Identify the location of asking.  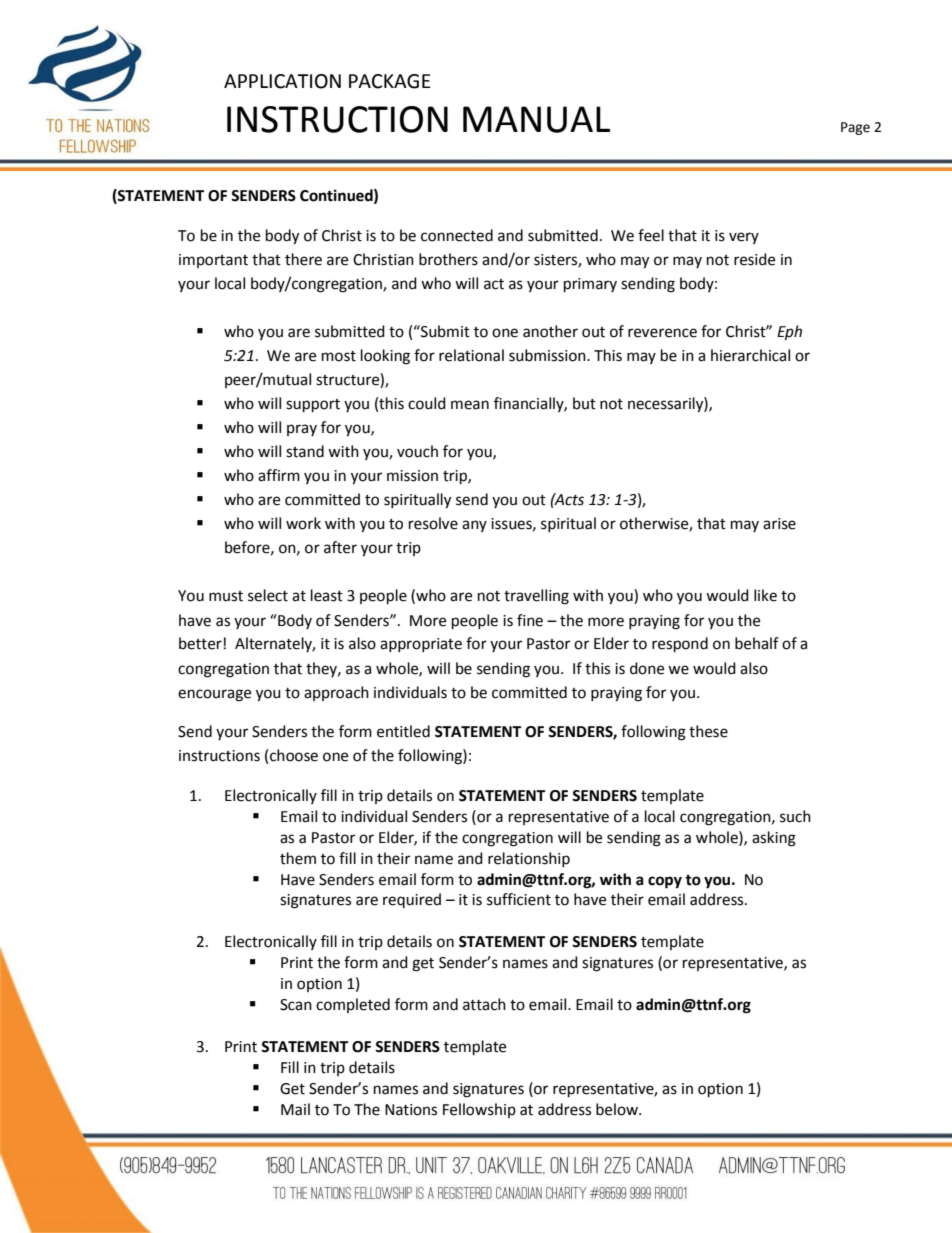
(774, 839).
